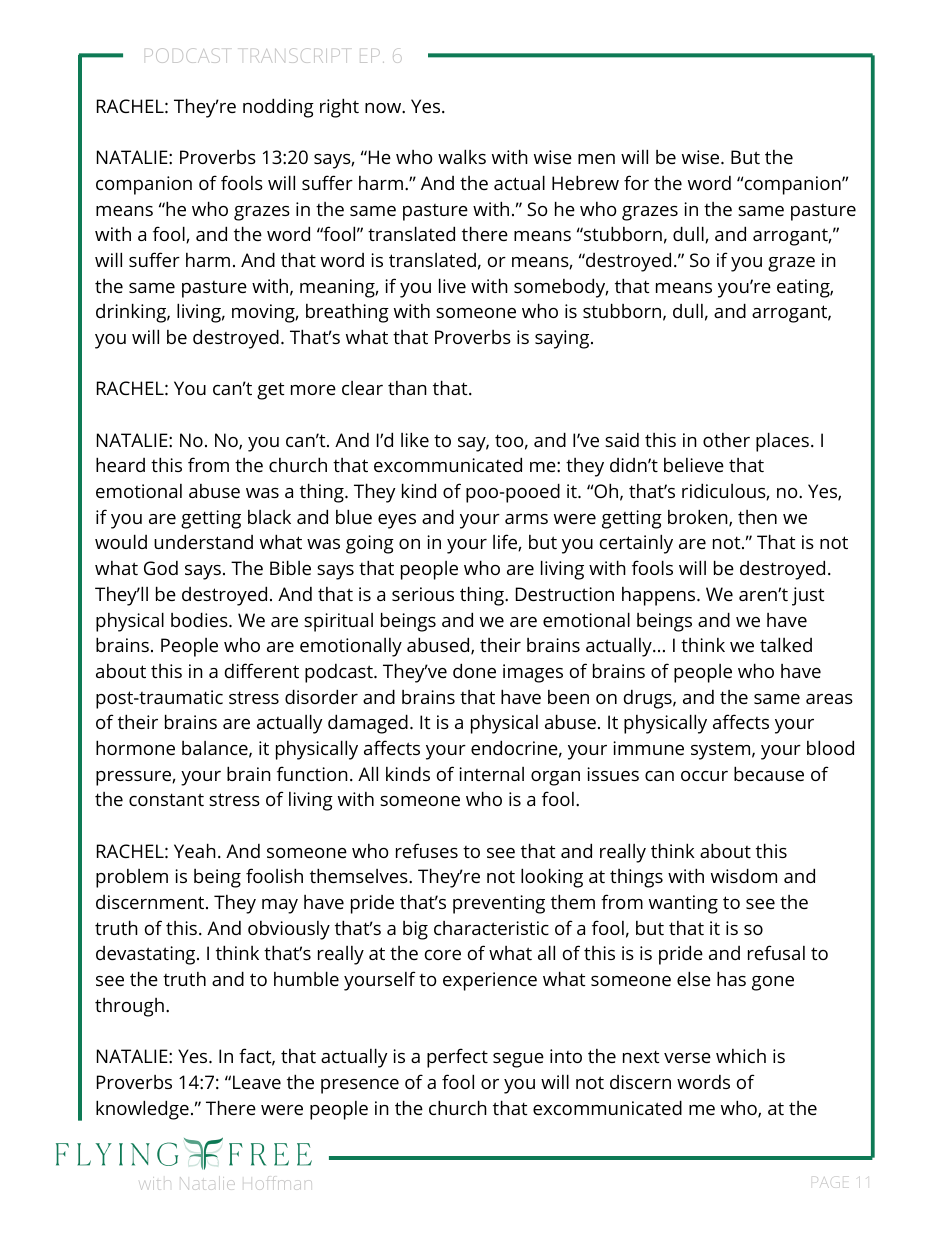  Describe the element at coordinates (636, 182) in the screenshot. I see `for` at that location.
